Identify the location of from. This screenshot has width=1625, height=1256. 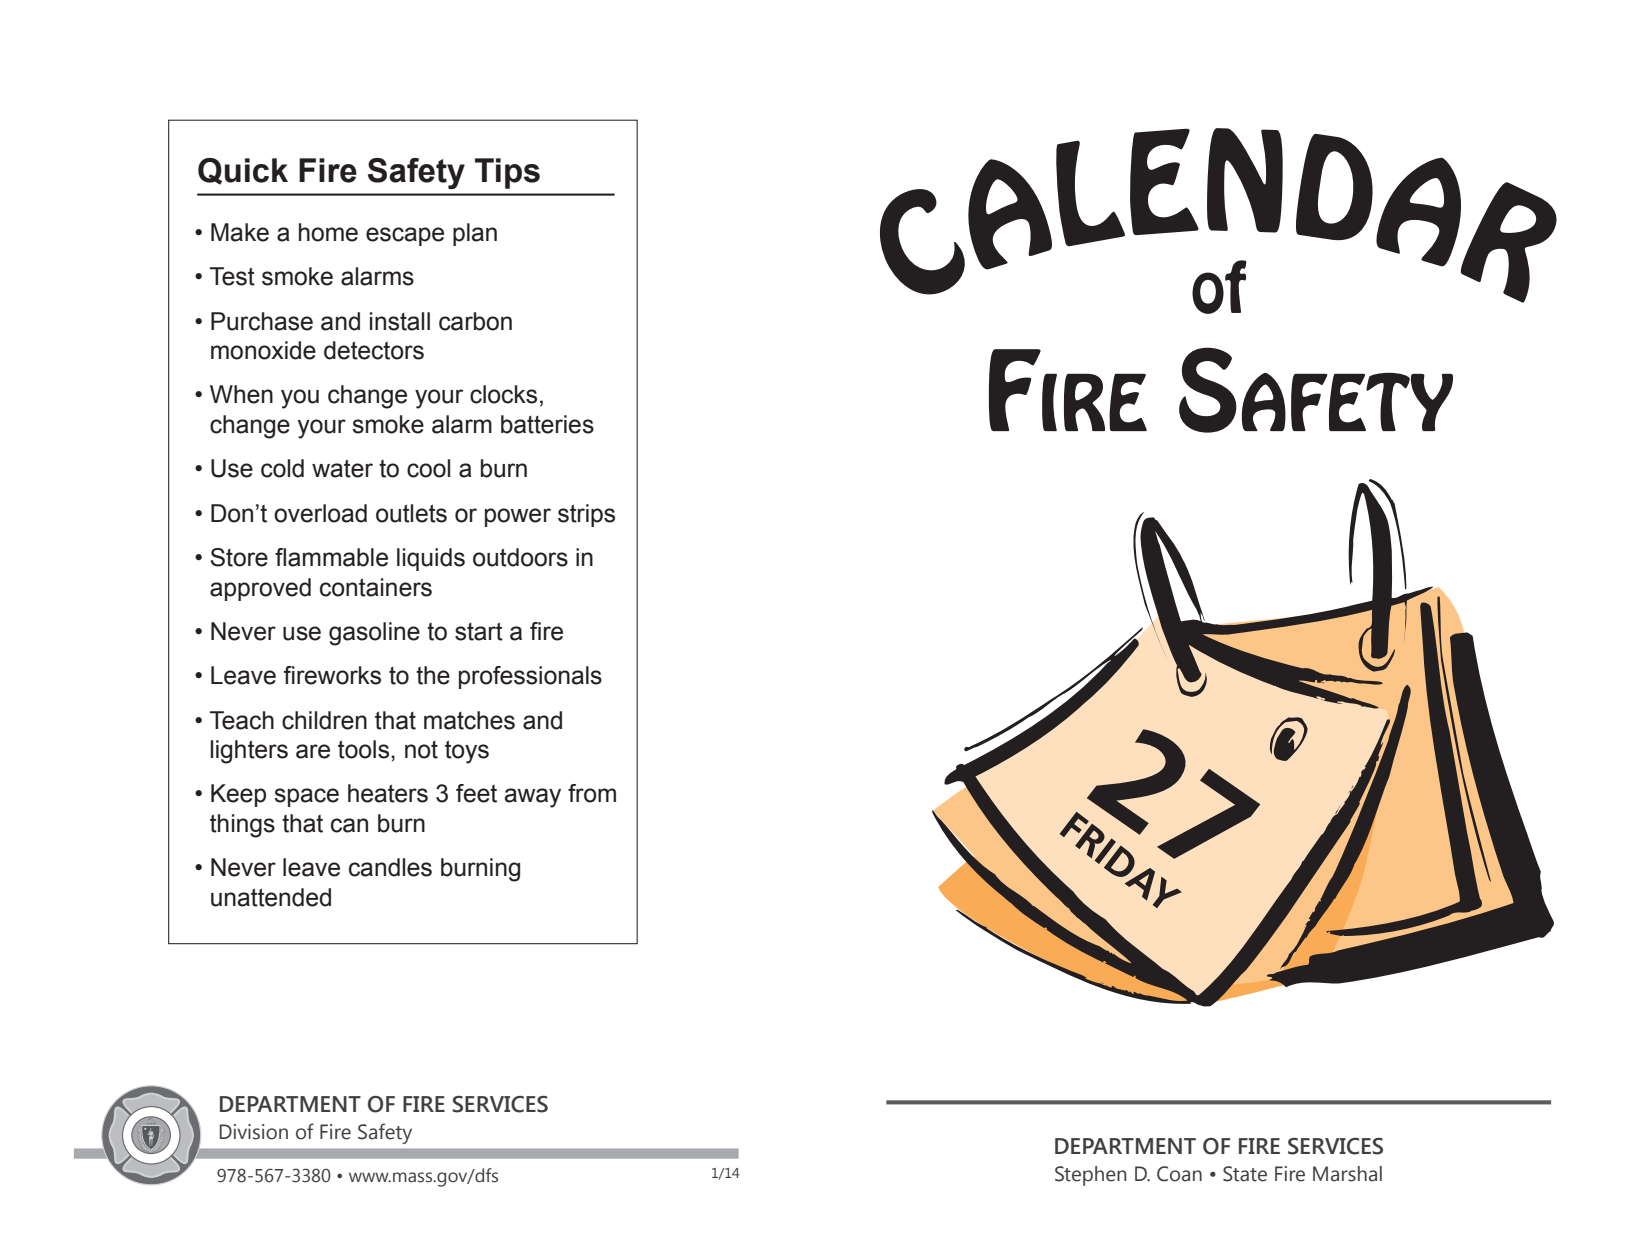
(592, 793).
